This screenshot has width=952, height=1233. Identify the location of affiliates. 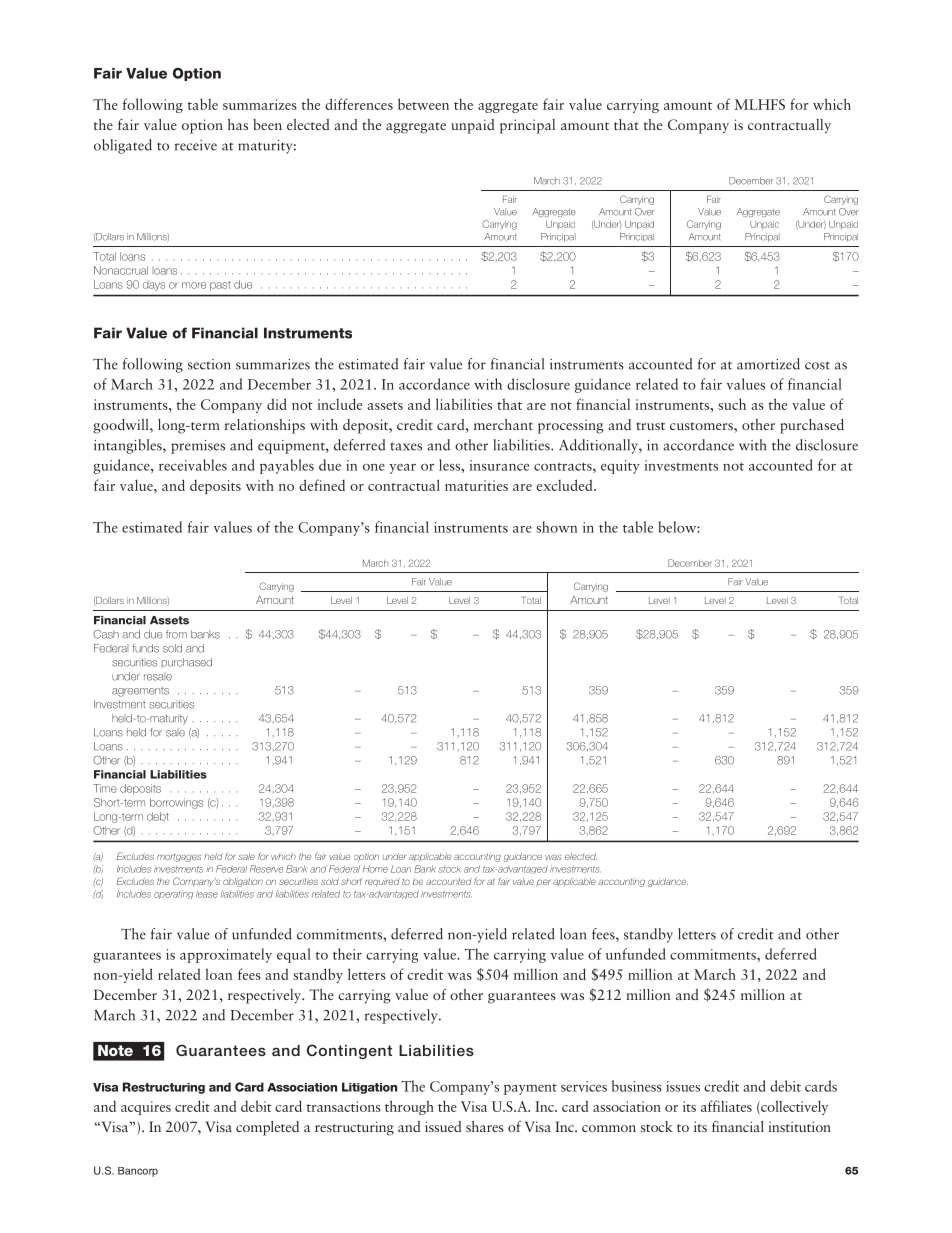
(726, 1106).
